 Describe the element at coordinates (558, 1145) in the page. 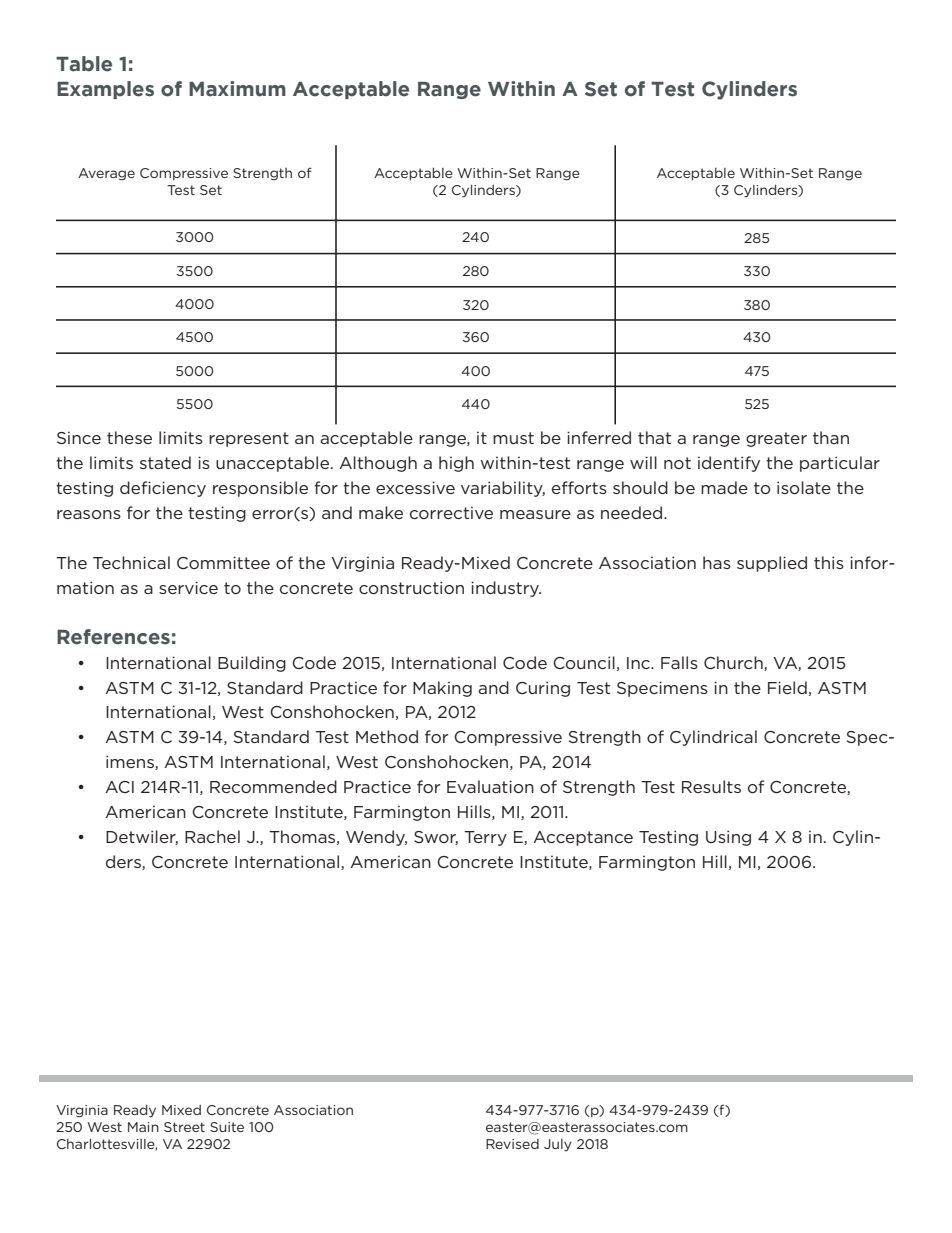

I see `July` at that location.
